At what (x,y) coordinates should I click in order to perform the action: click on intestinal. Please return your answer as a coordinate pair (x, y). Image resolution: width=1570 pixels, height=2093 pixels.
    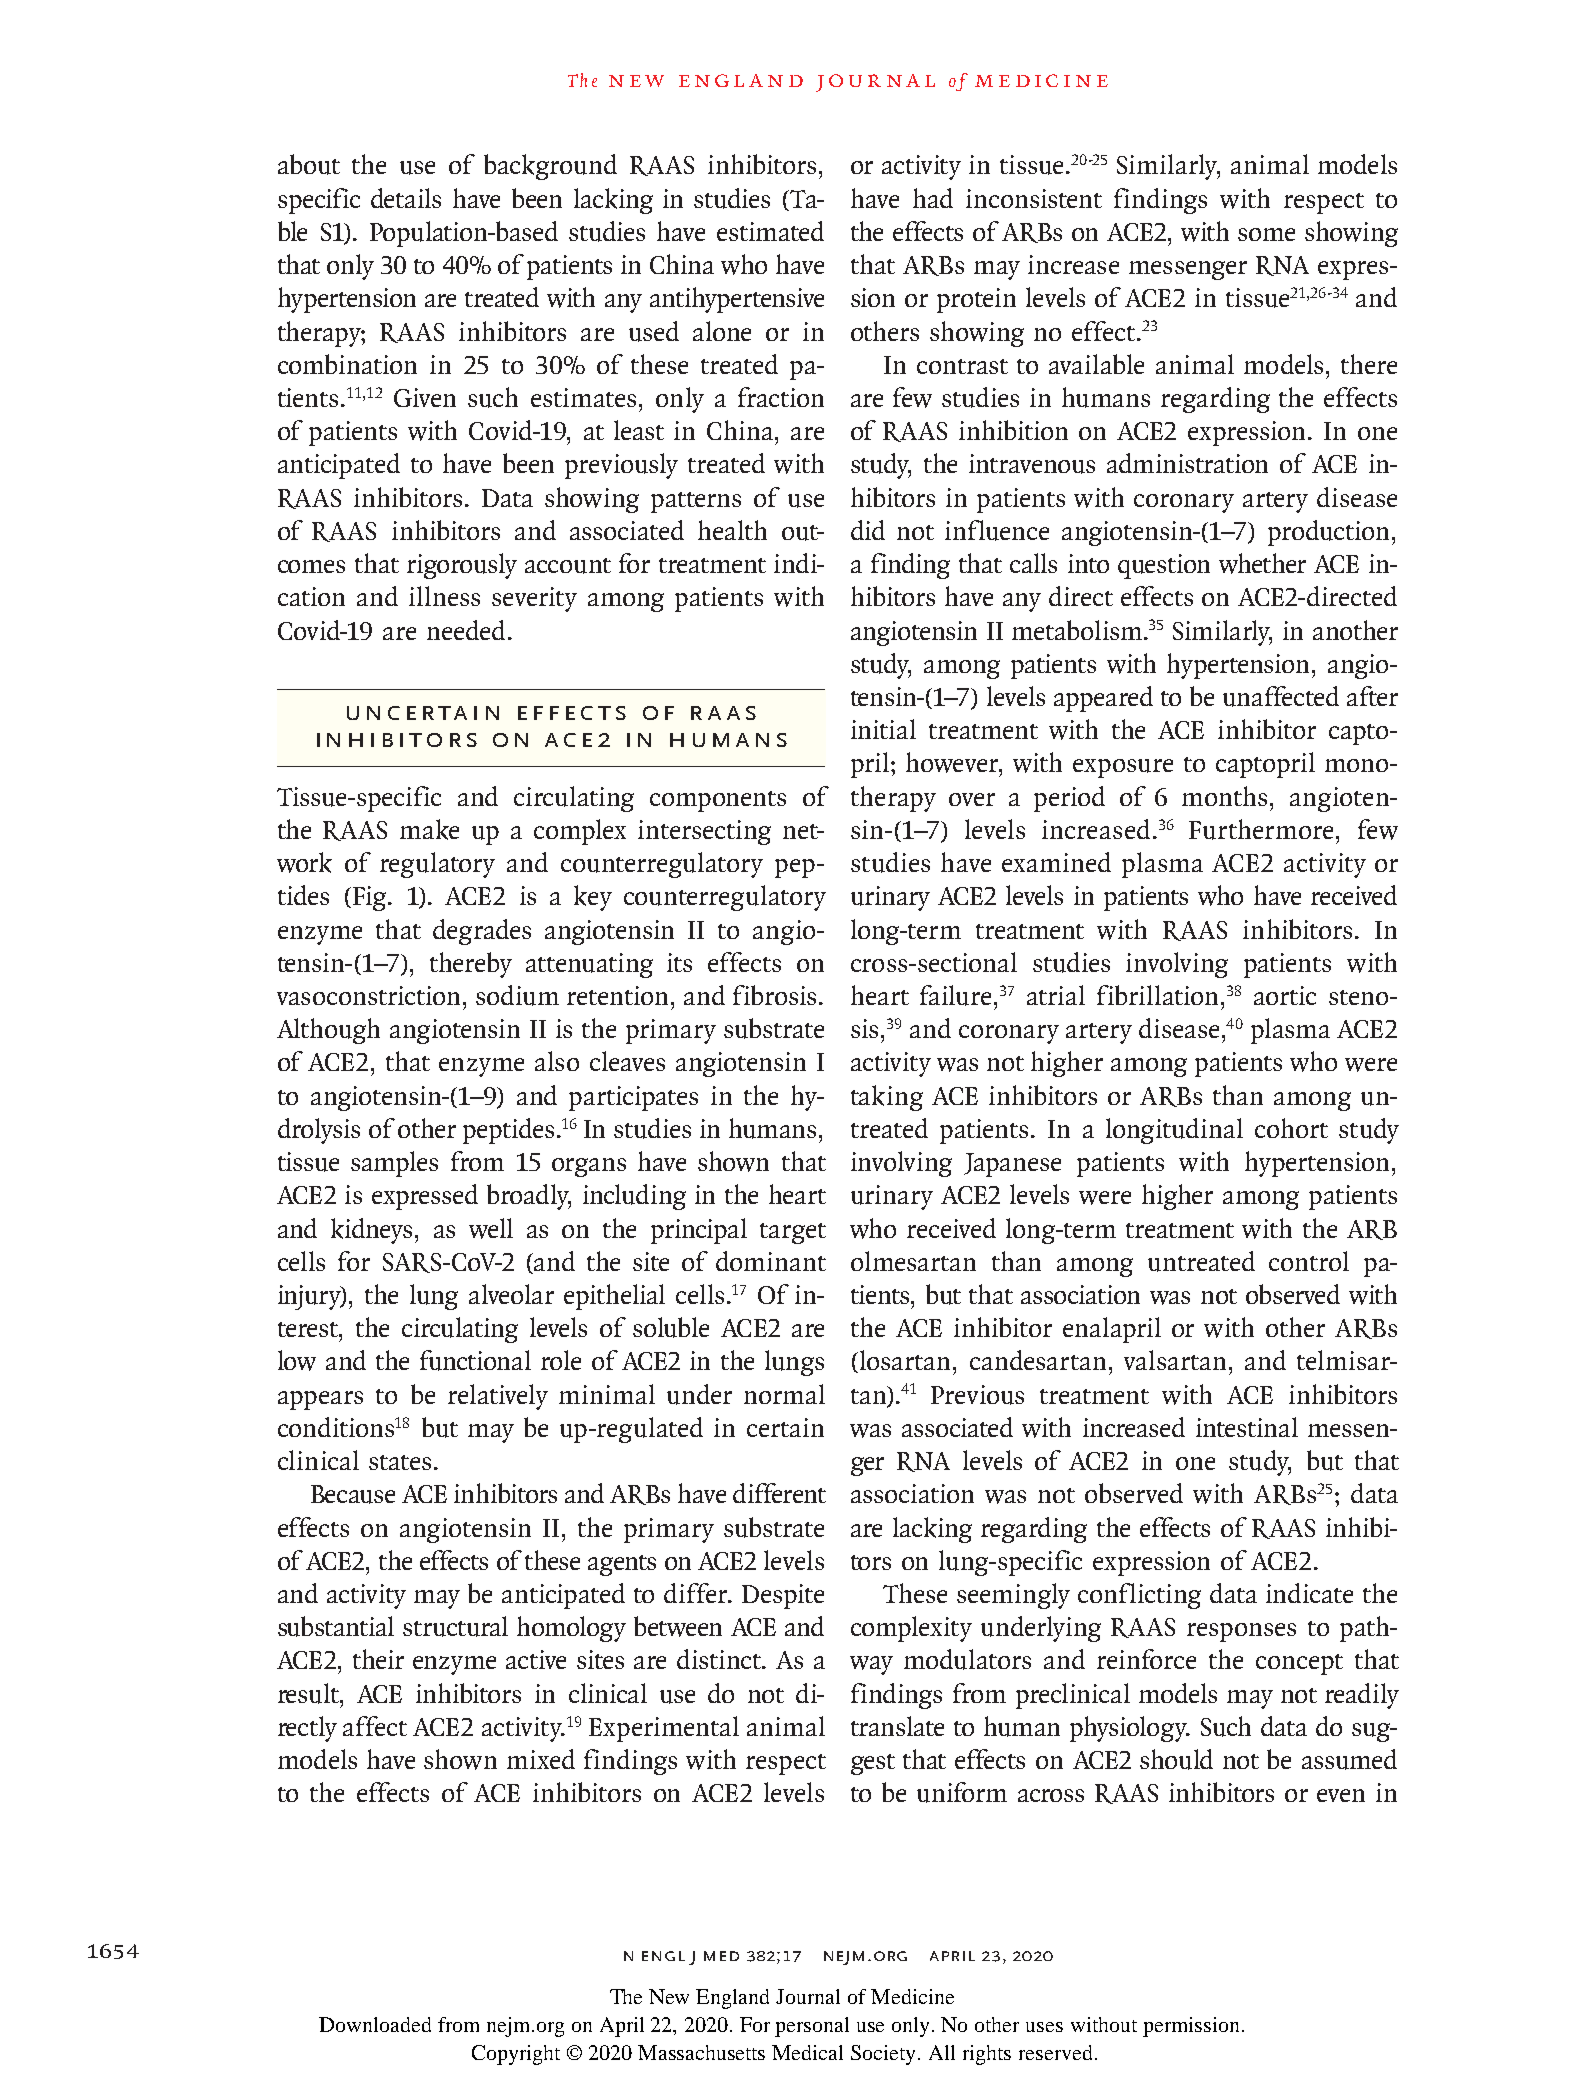
    Looking at the image, I should click on (1247, 1427).
